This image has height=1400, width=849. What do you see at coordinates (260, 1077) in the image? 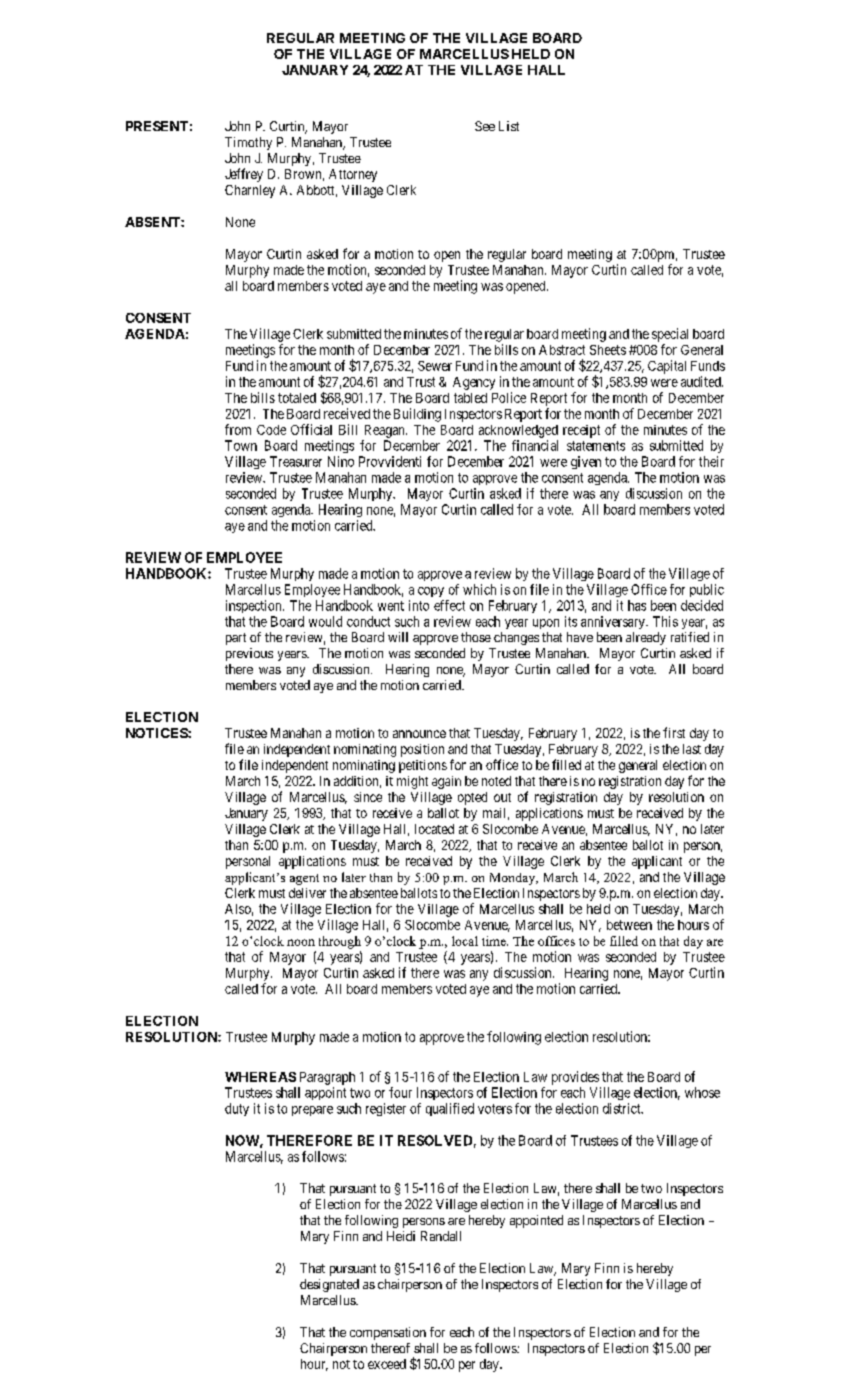
I see `WHEREAS` at bounding box center [260, 1077].
